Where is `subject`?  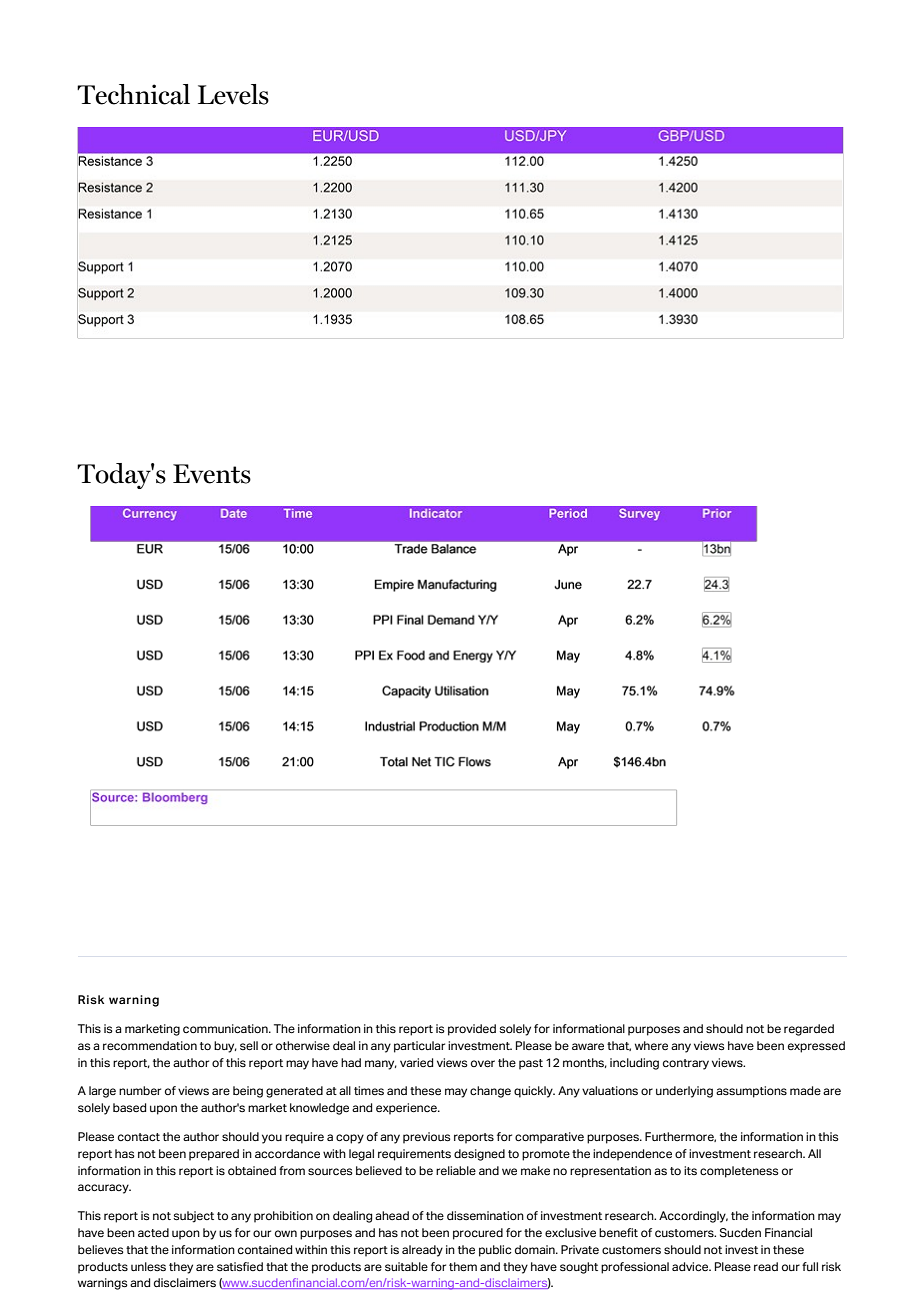
subject is located at coordinates (194, 1217).
